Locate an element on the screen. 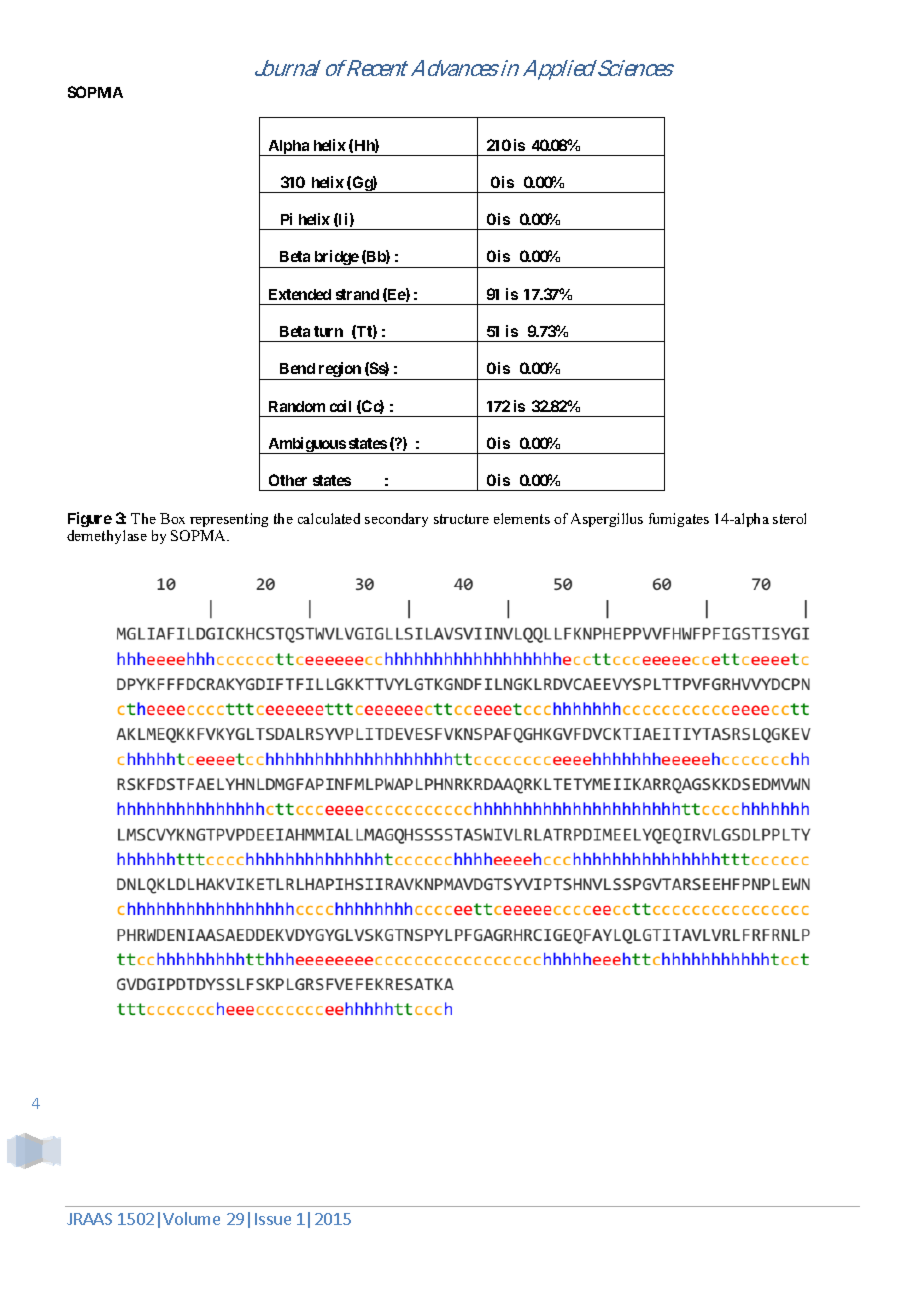  coil is located at coordinates (340, 406).
